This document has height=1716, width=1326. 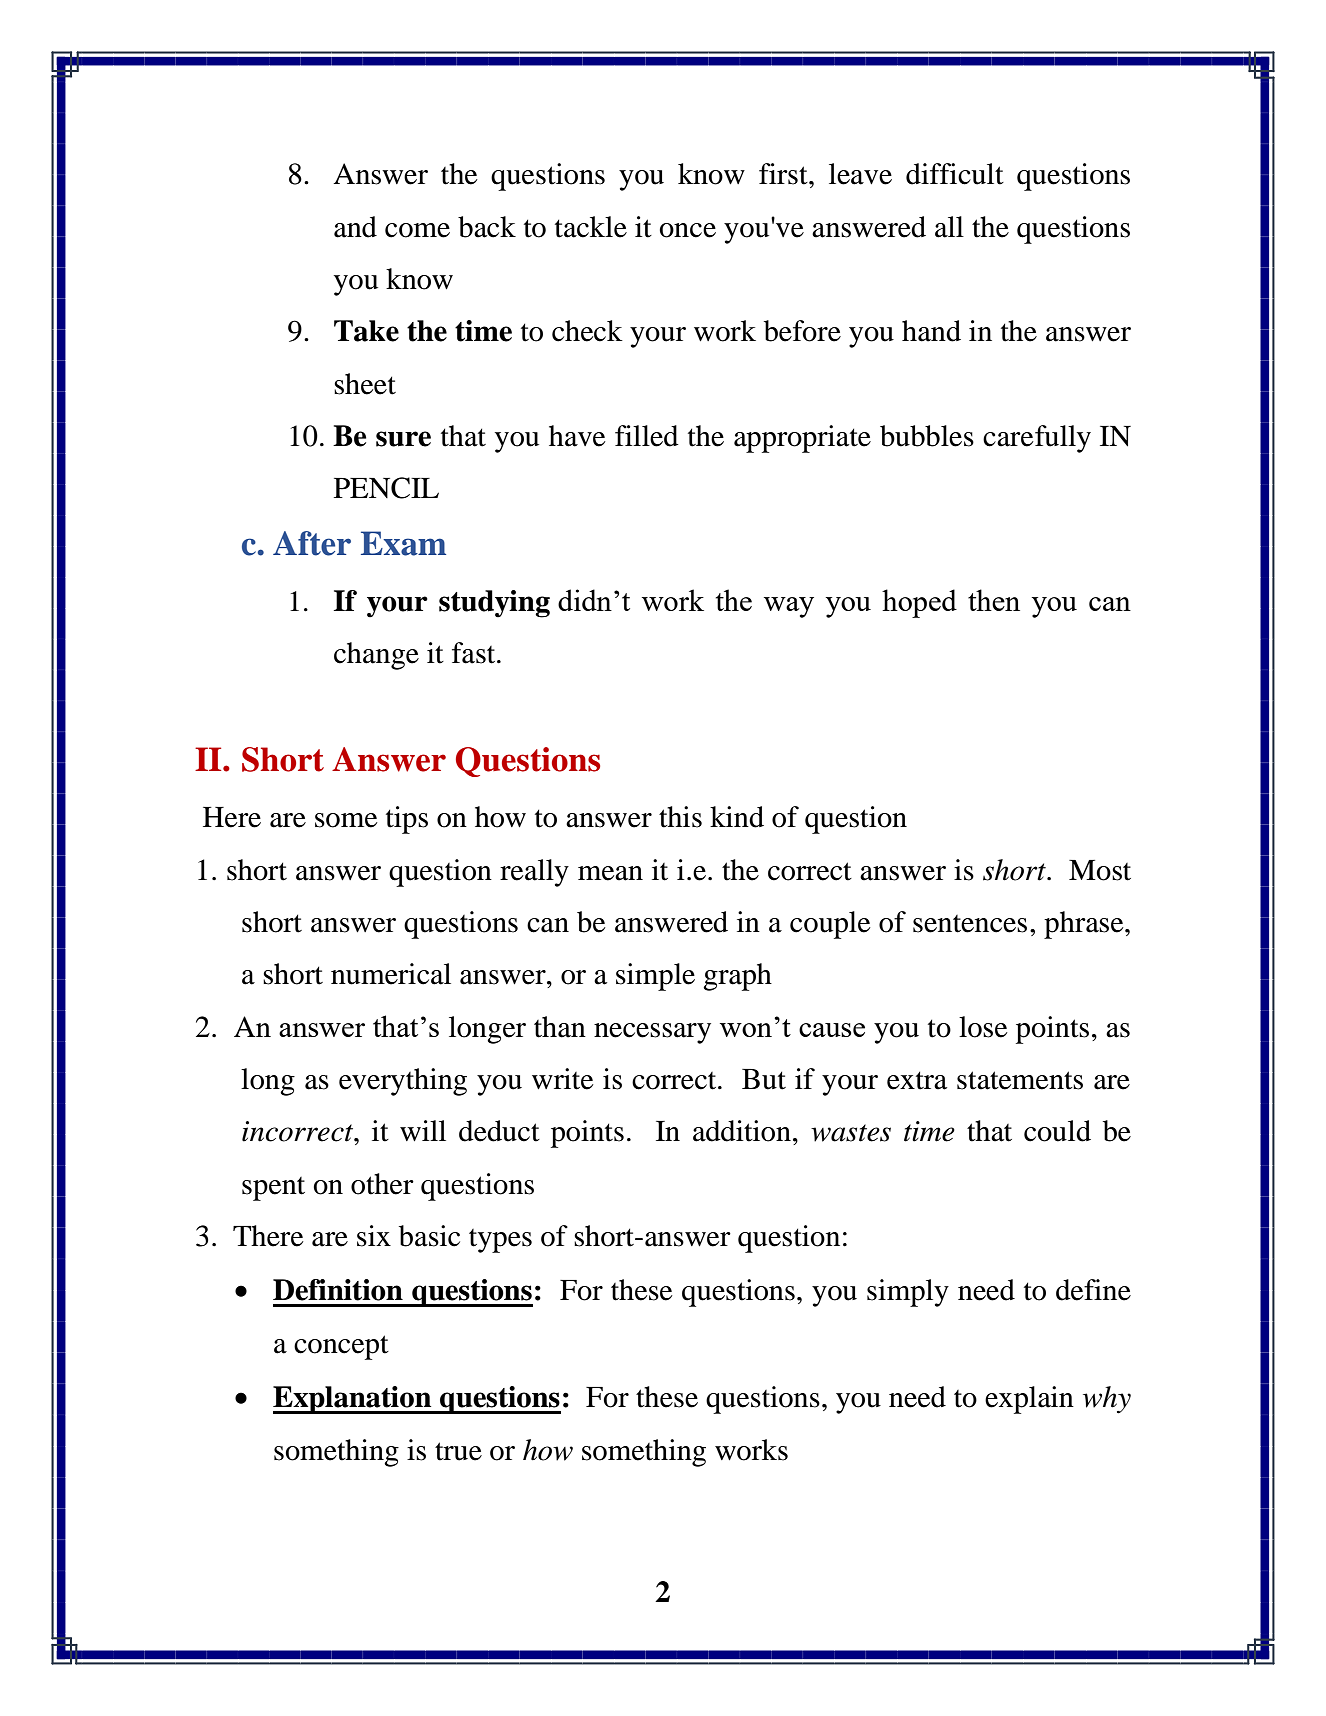 I want to click on come, so click(x=417, y=230).
